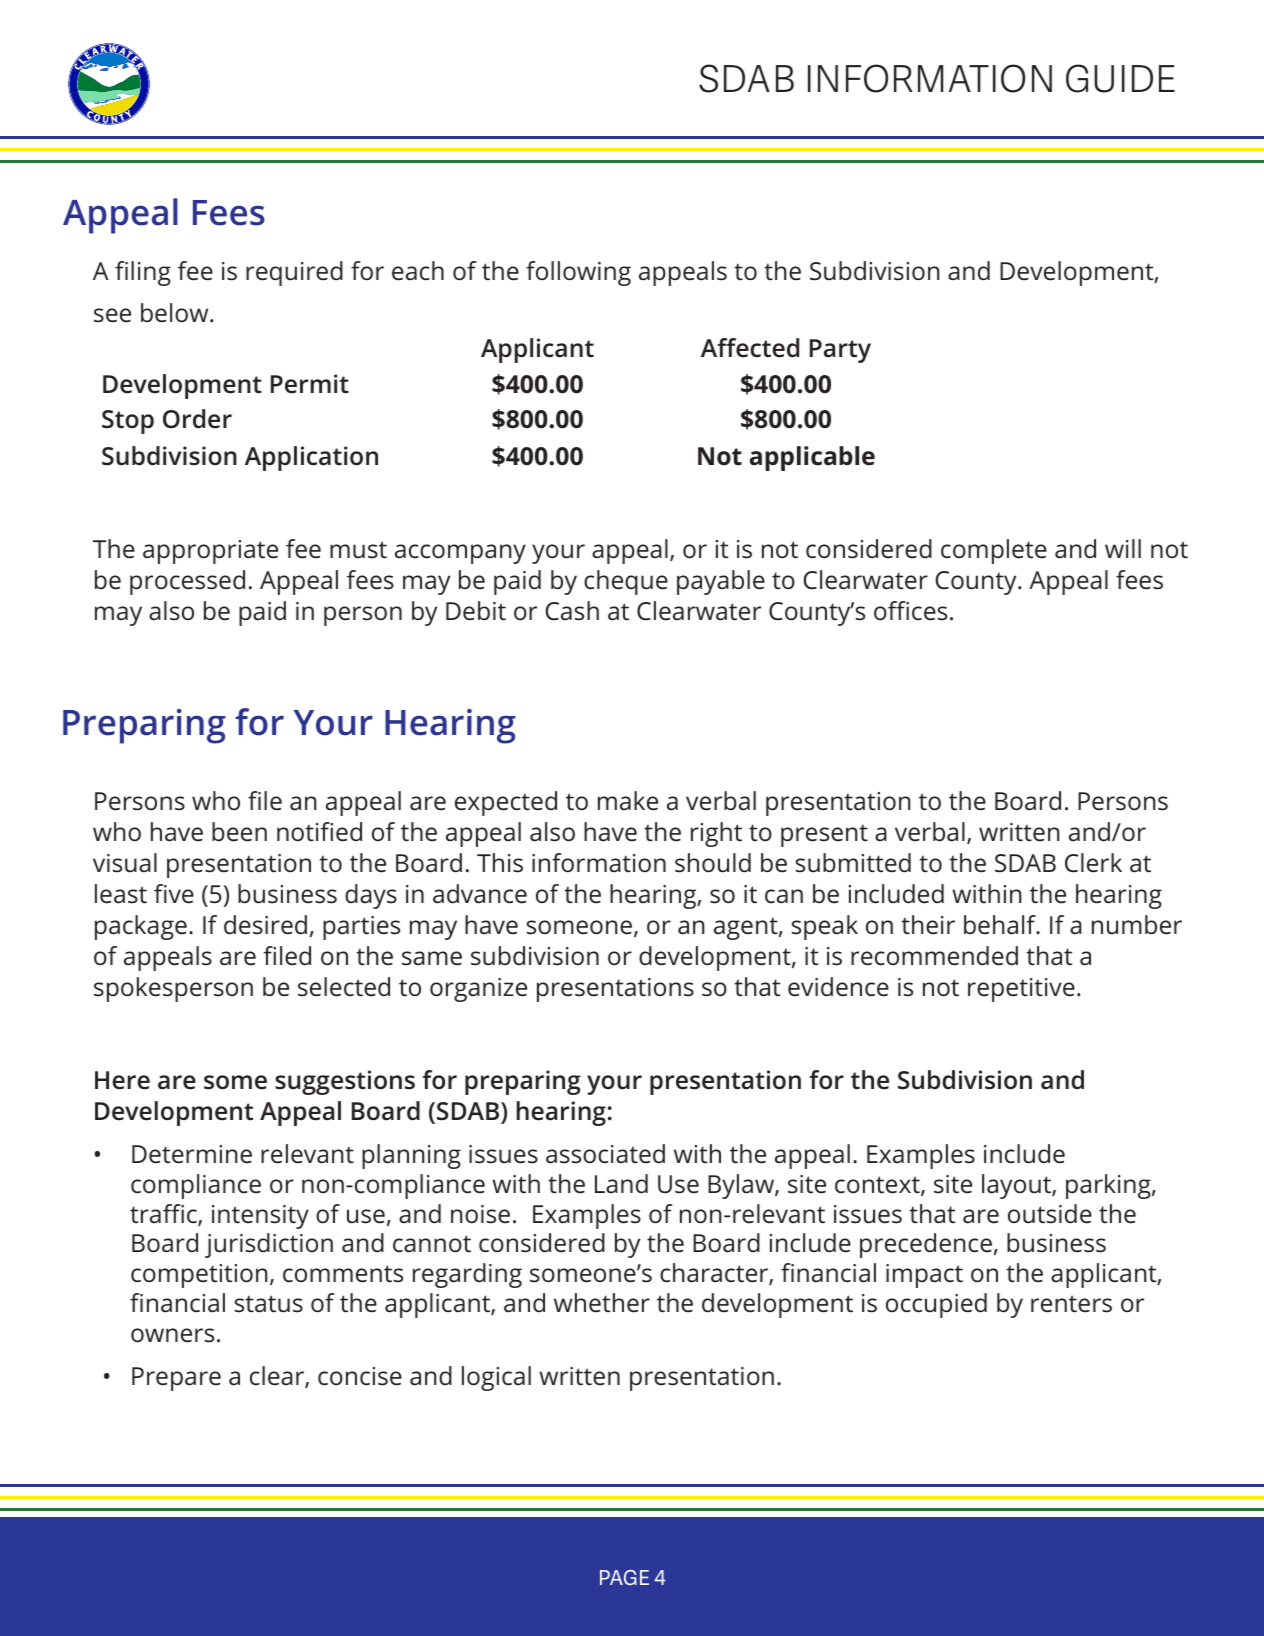  I want to click on PAGE, so click(624, 1577).
